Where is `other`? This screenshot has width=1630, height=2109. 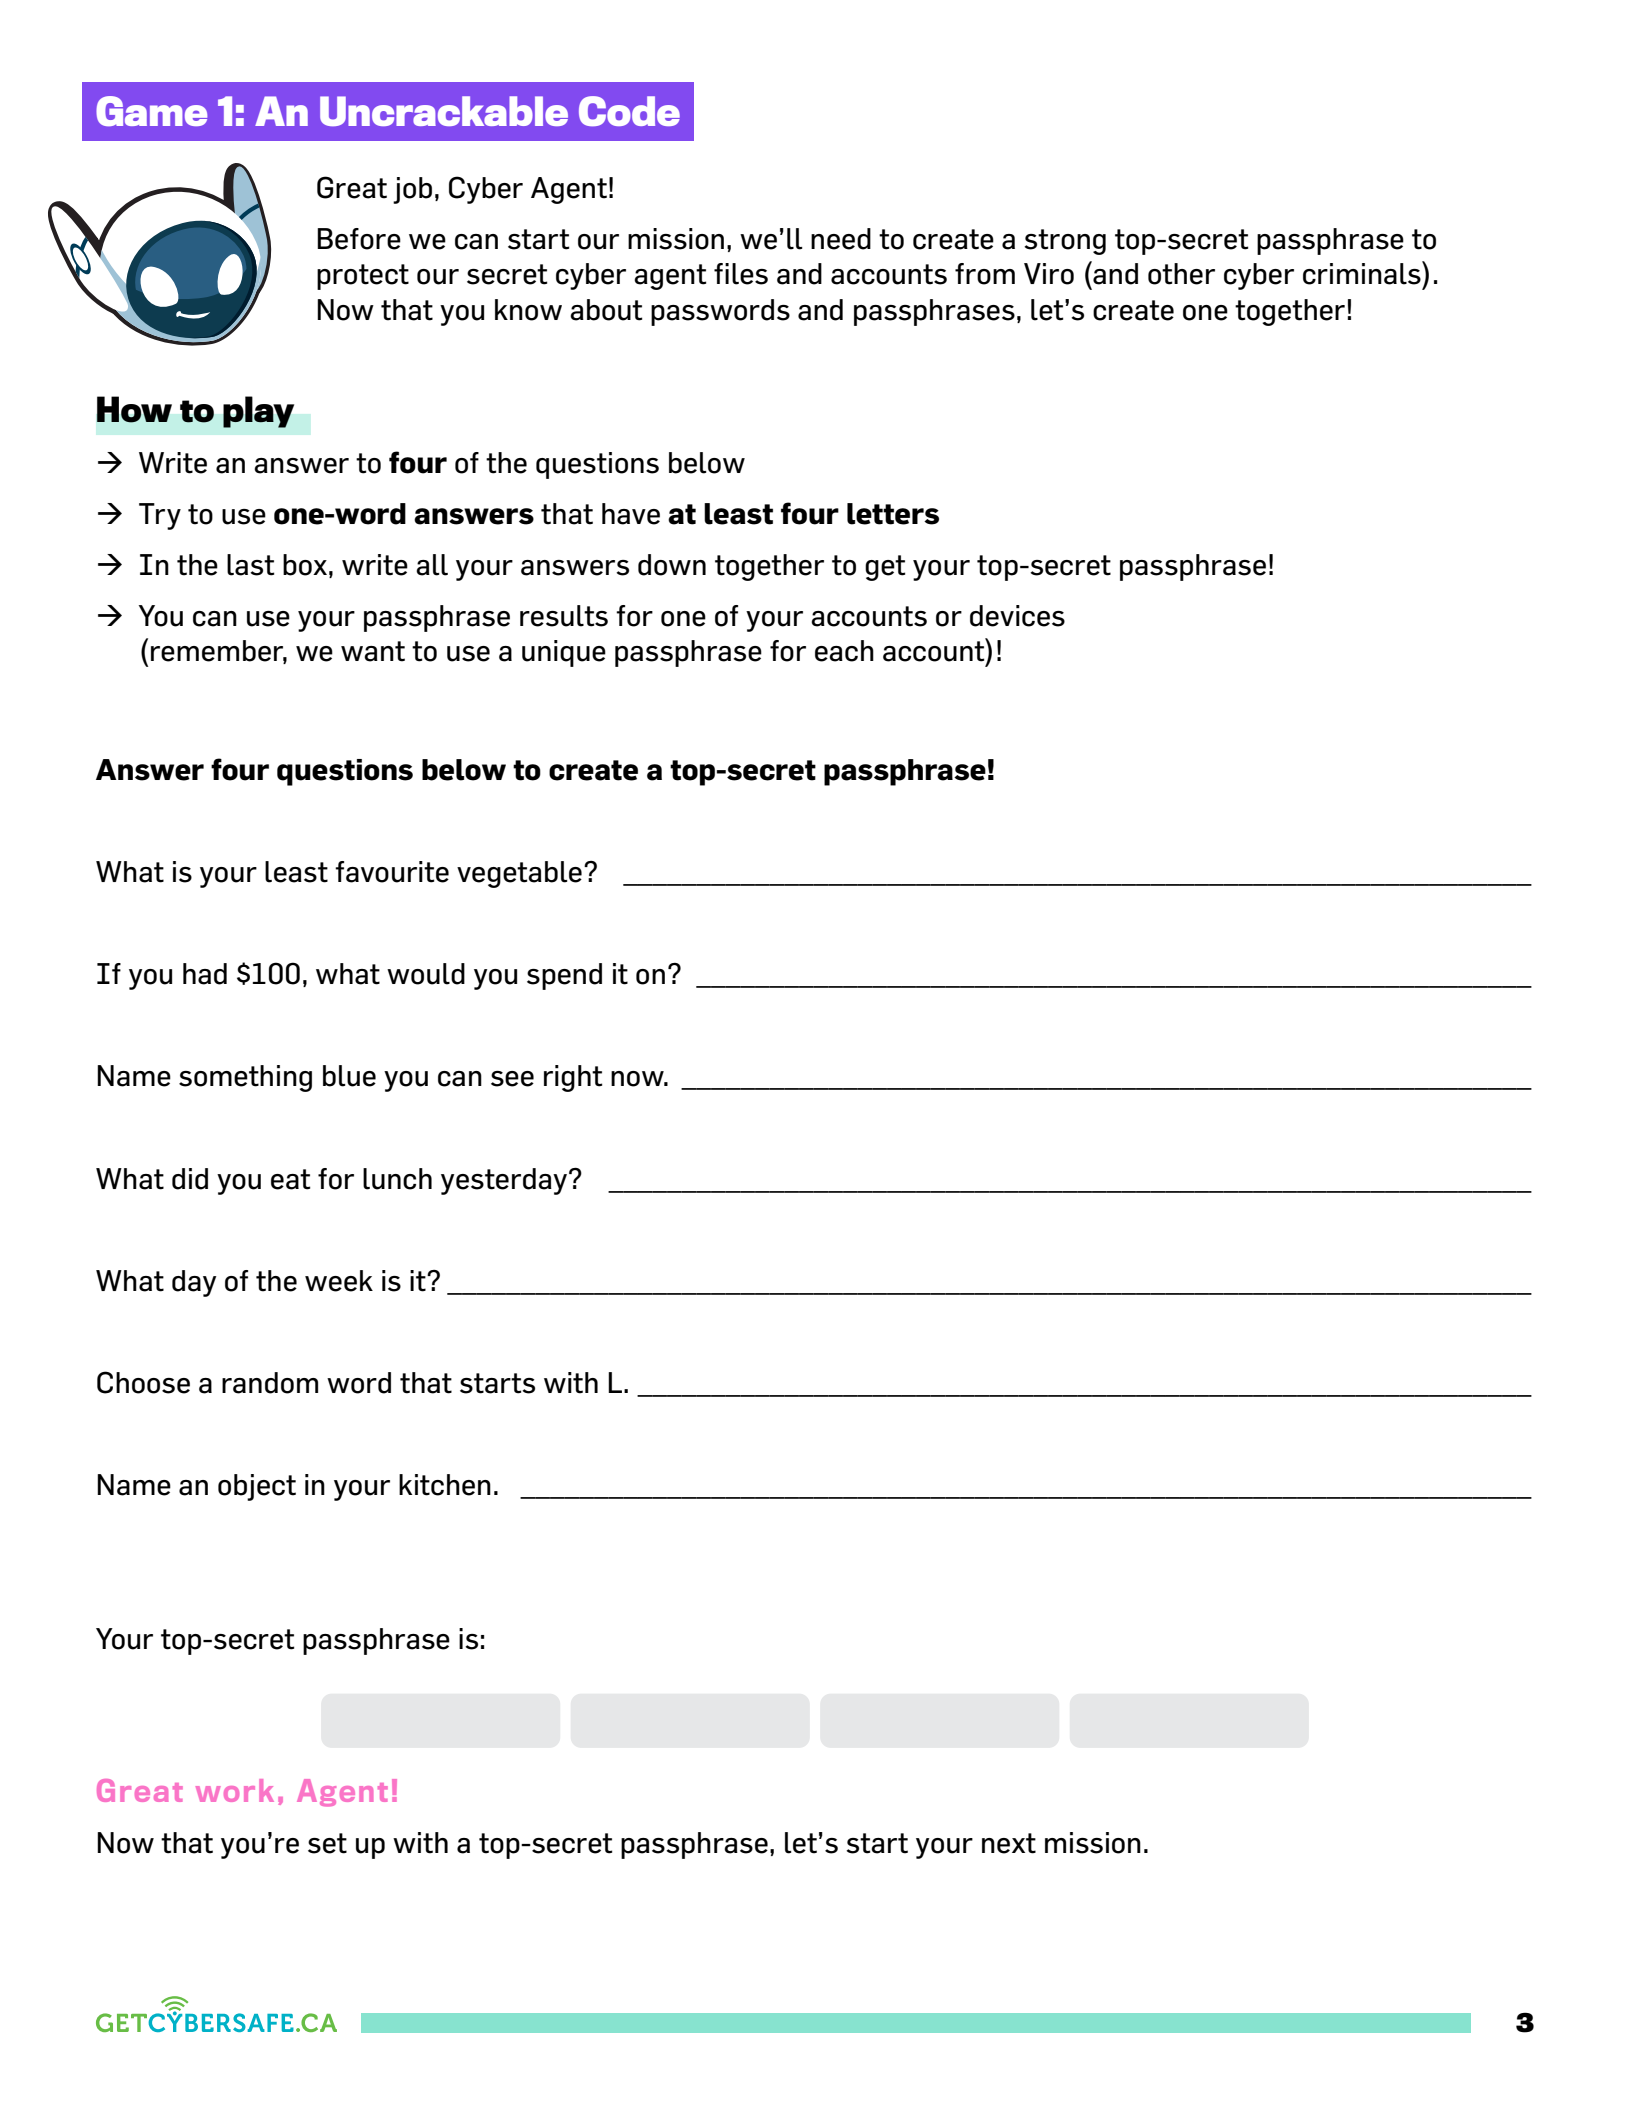
other is located at coordinates (1181, 274).
